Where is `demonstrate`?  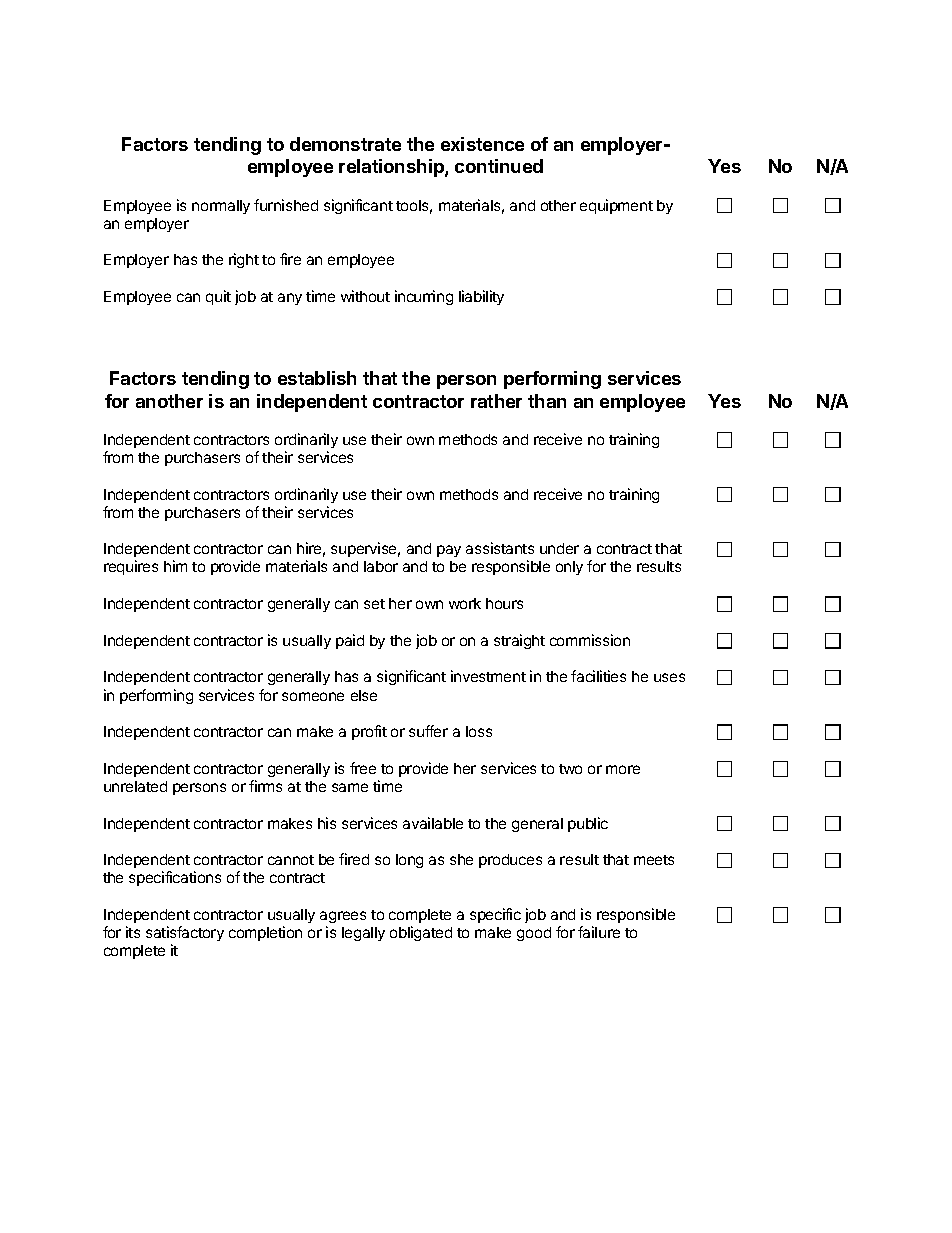 demonstrate is located at coordinates (345, 144).
